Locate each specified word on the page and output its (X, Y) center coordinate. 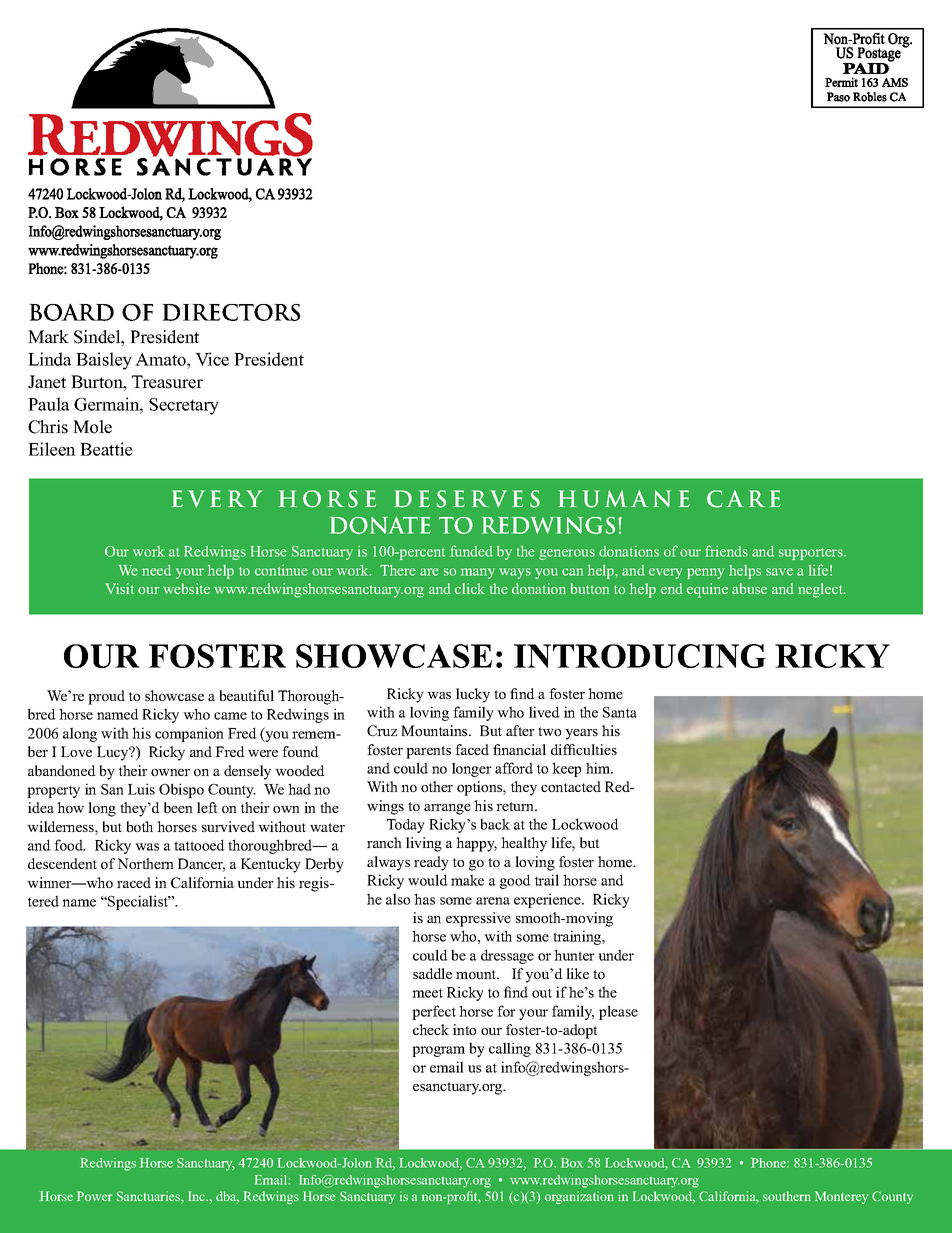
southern (787, 1196)
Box (572, 1163)
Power (94, 1196)
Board (71, 312)
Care (744, 499)
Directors (231, 312)
